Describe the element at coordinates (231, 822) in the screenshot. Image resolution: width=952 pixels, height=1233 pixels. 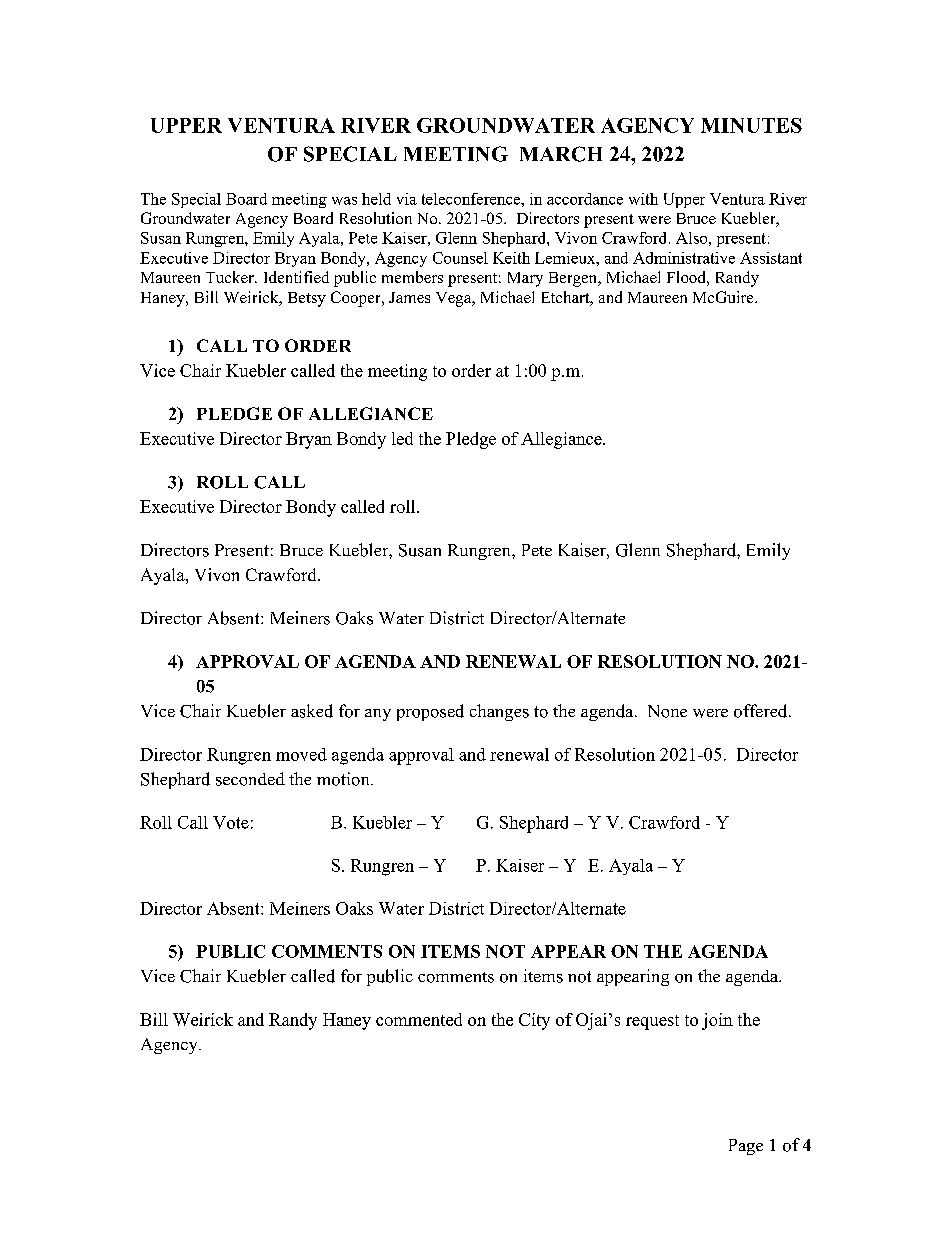
I see `Vote` at that location.
